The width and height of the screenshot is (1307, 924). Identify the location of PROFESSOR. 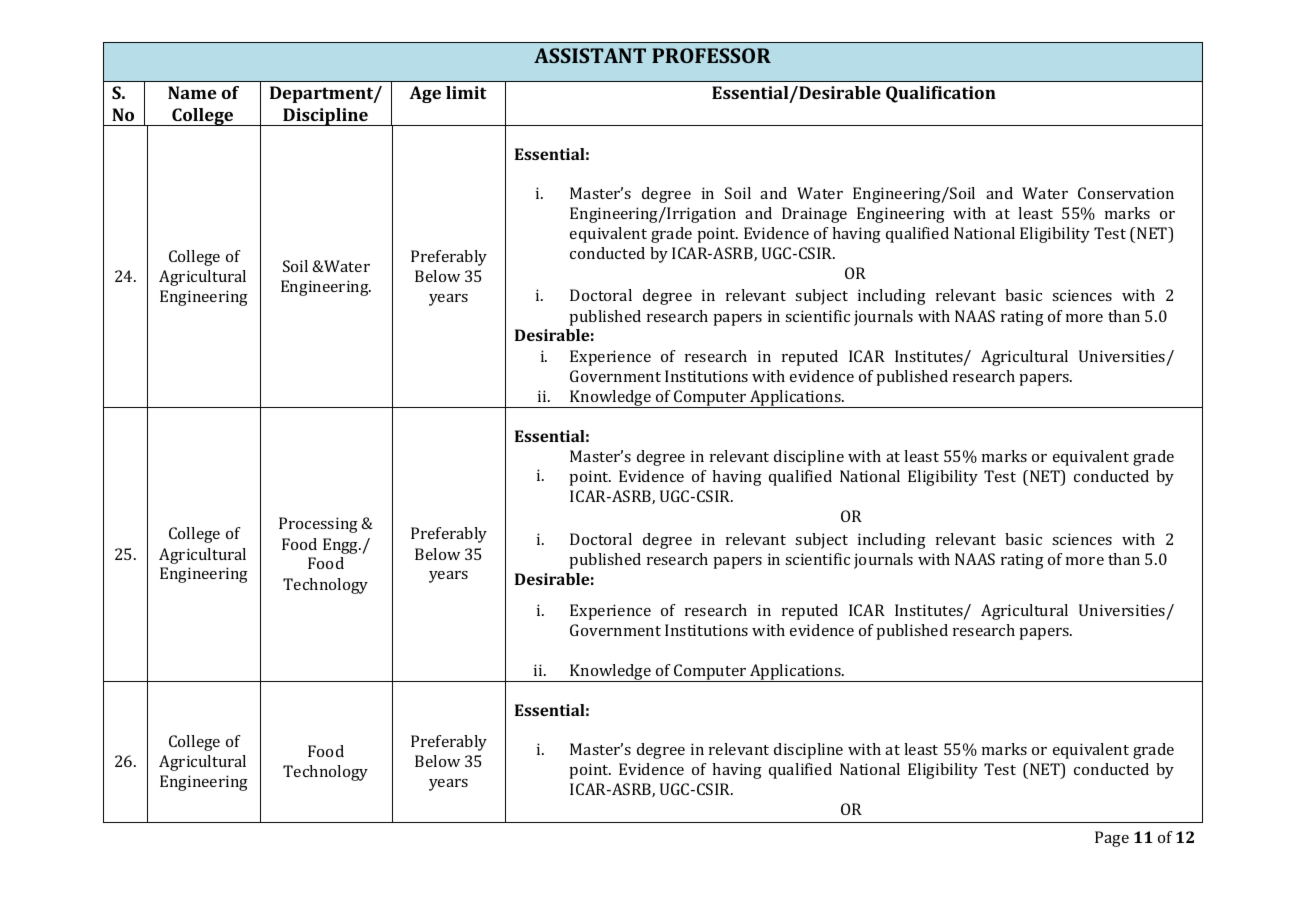
(711, 55).
